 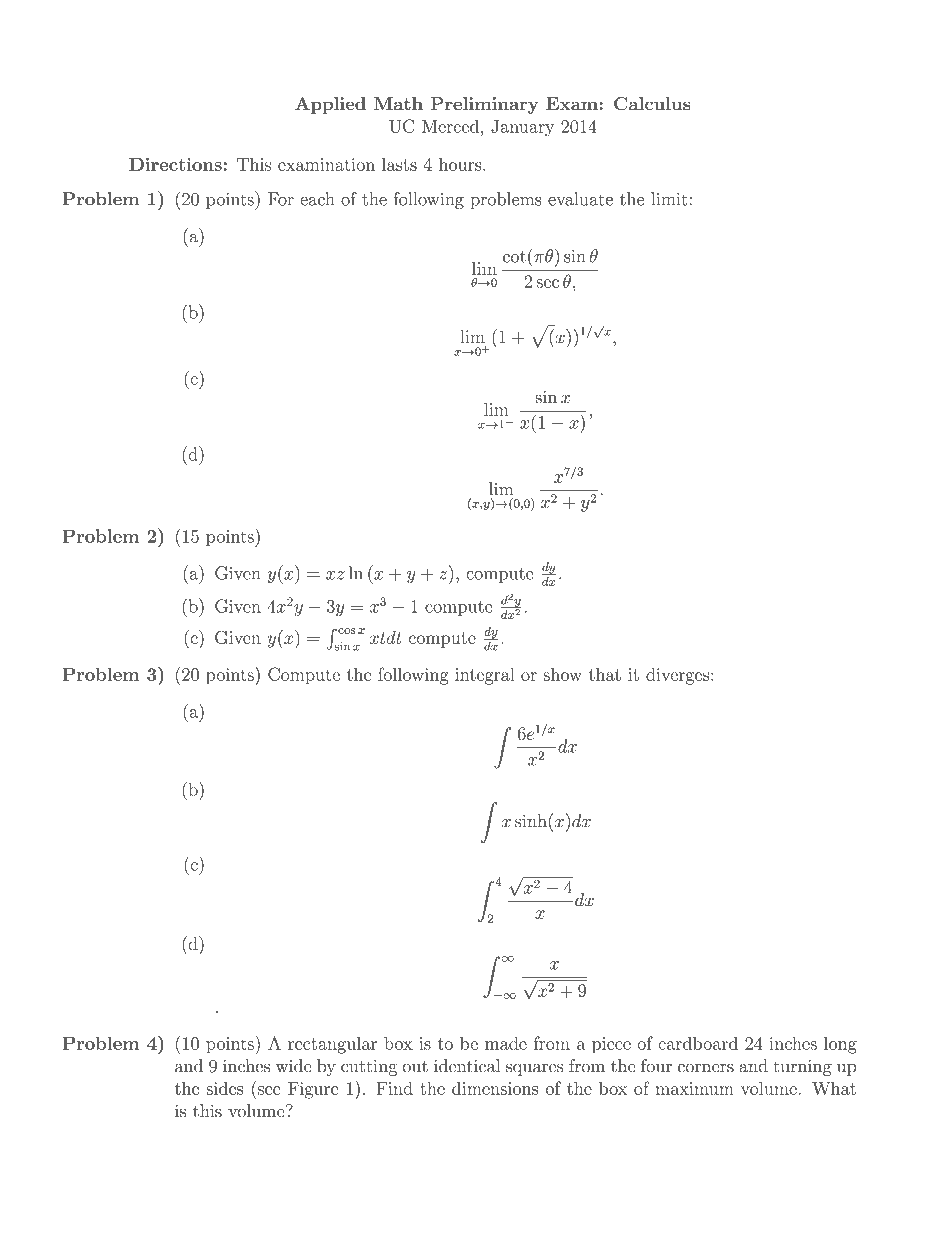 I want to click on made, so click(x=506, y=1043).
